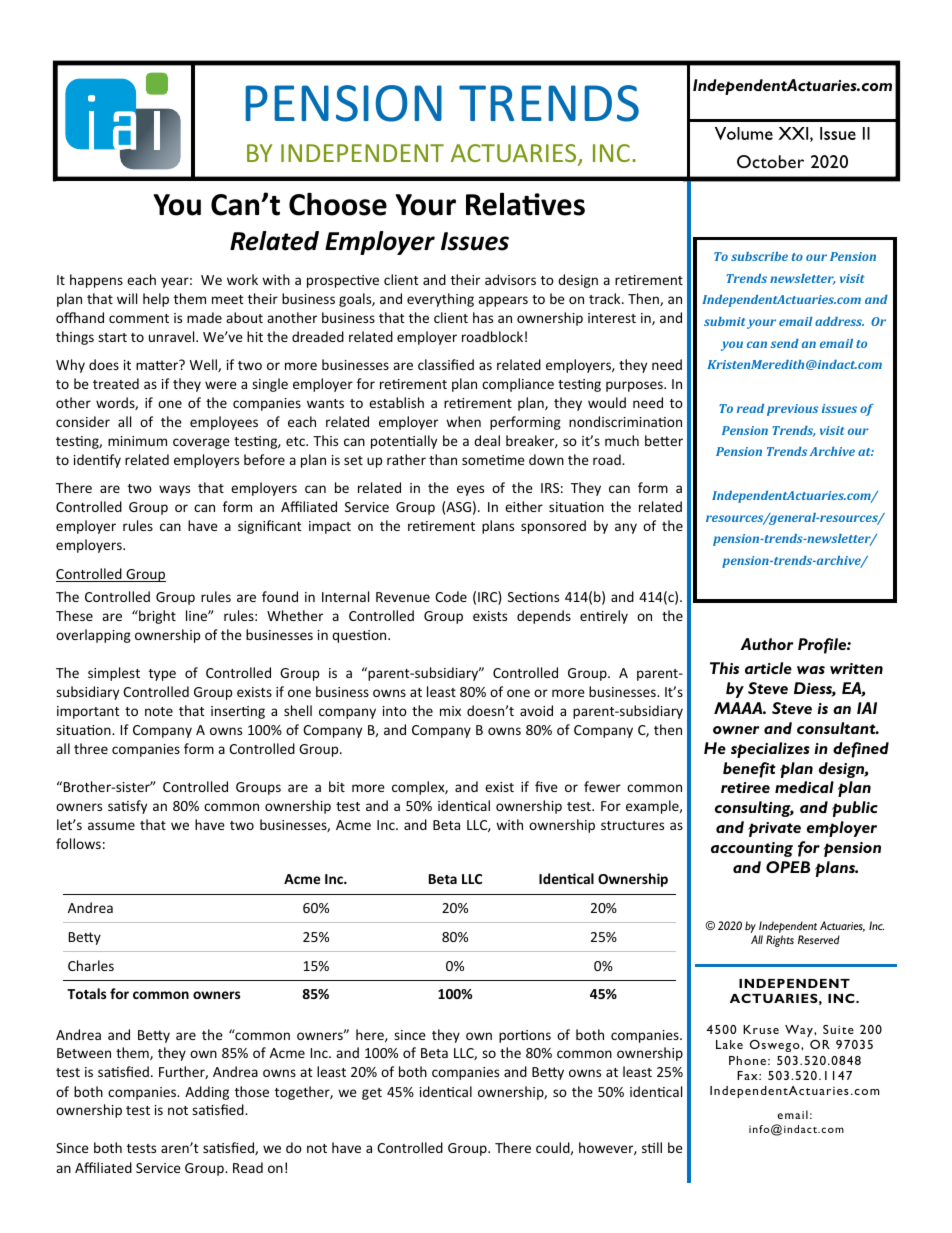 The width and height of the screenshot is (952, 1233). Describe the element at coordinates (770, 161) in the screenshot. I see `October` at that location.
